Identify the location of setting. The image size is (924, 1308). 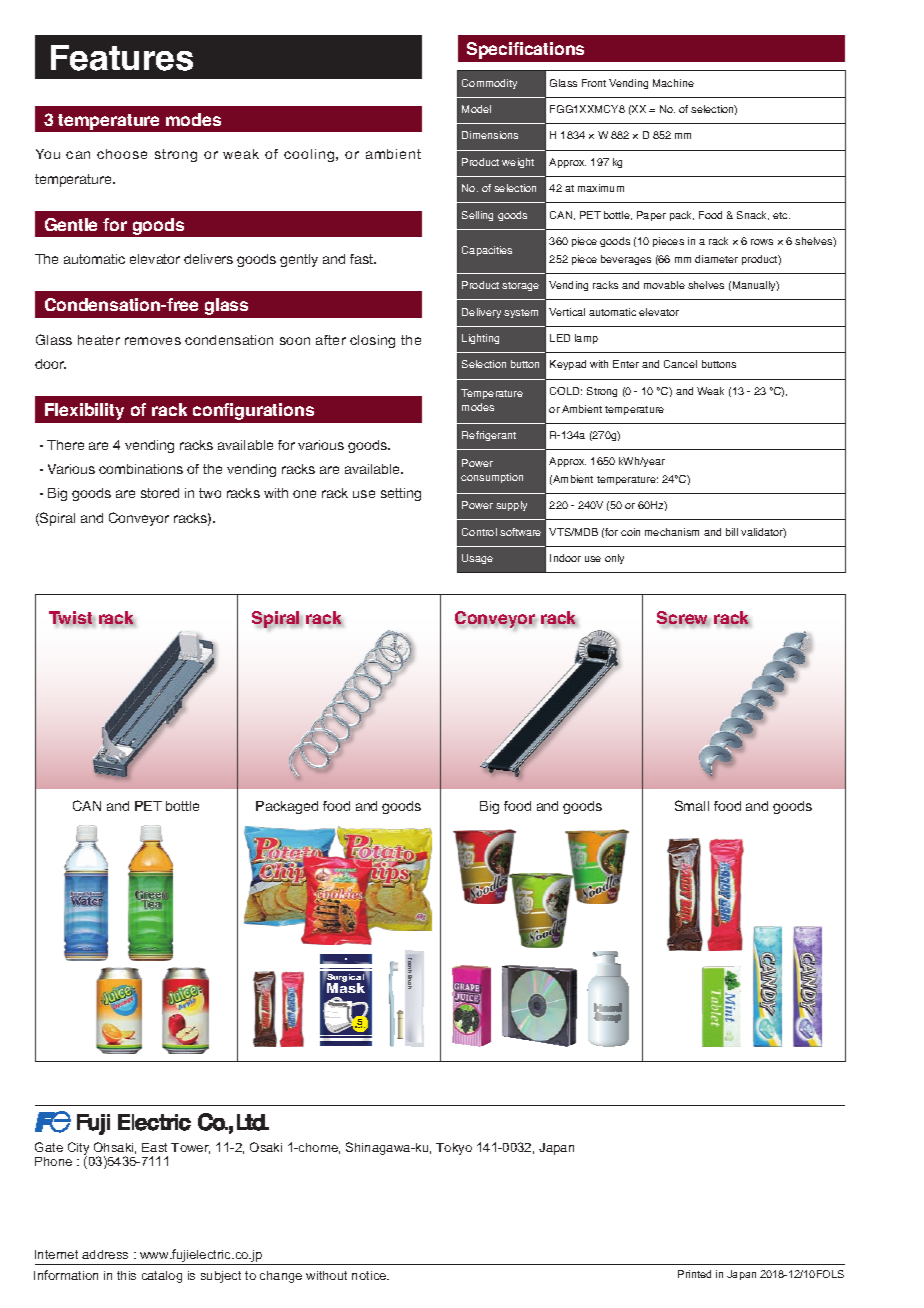
(401, 494).
